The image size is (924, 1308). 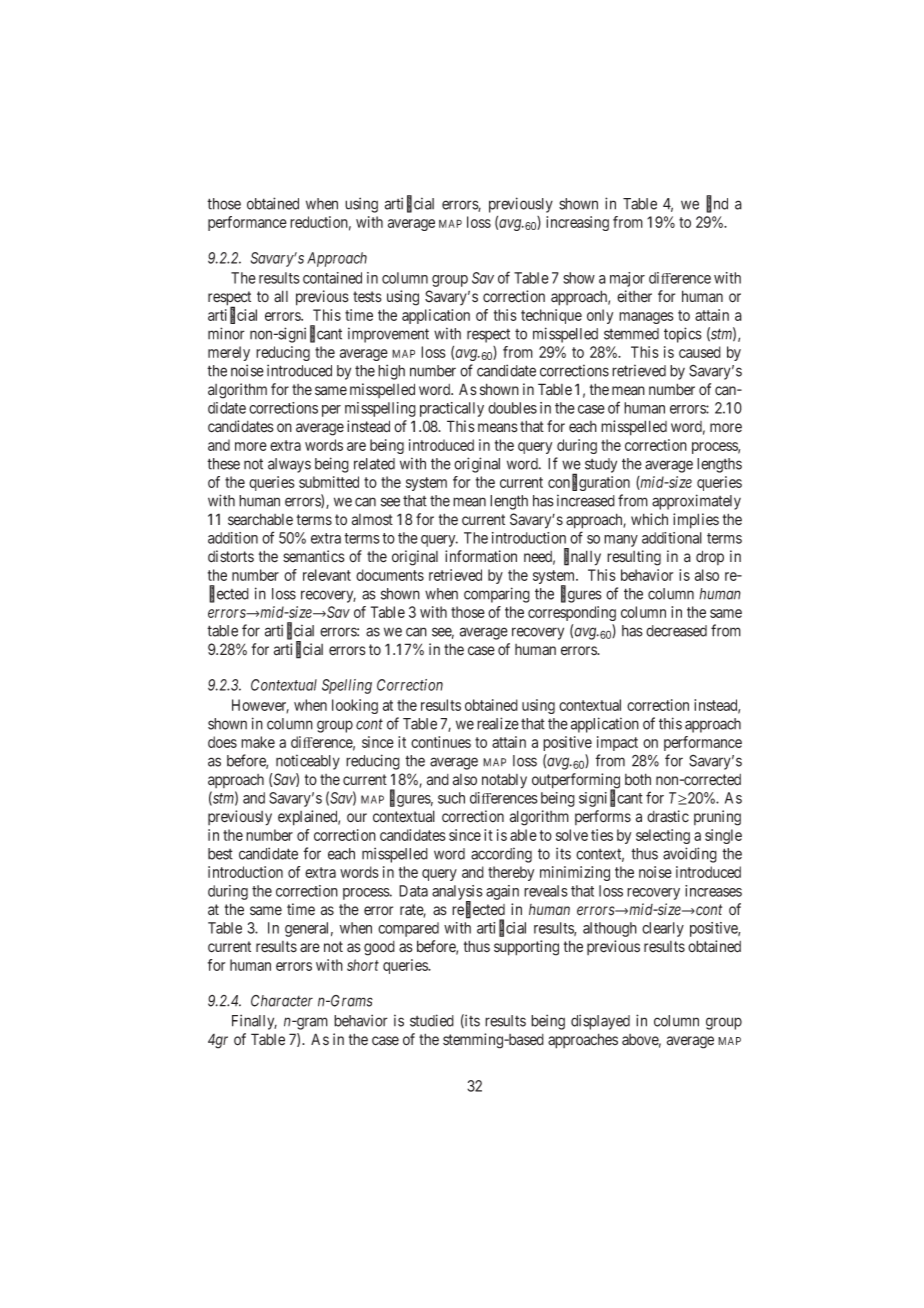 What do you see at coordinates (649, 519) in the document?
I see `which` at bounding box center [649, 519].
